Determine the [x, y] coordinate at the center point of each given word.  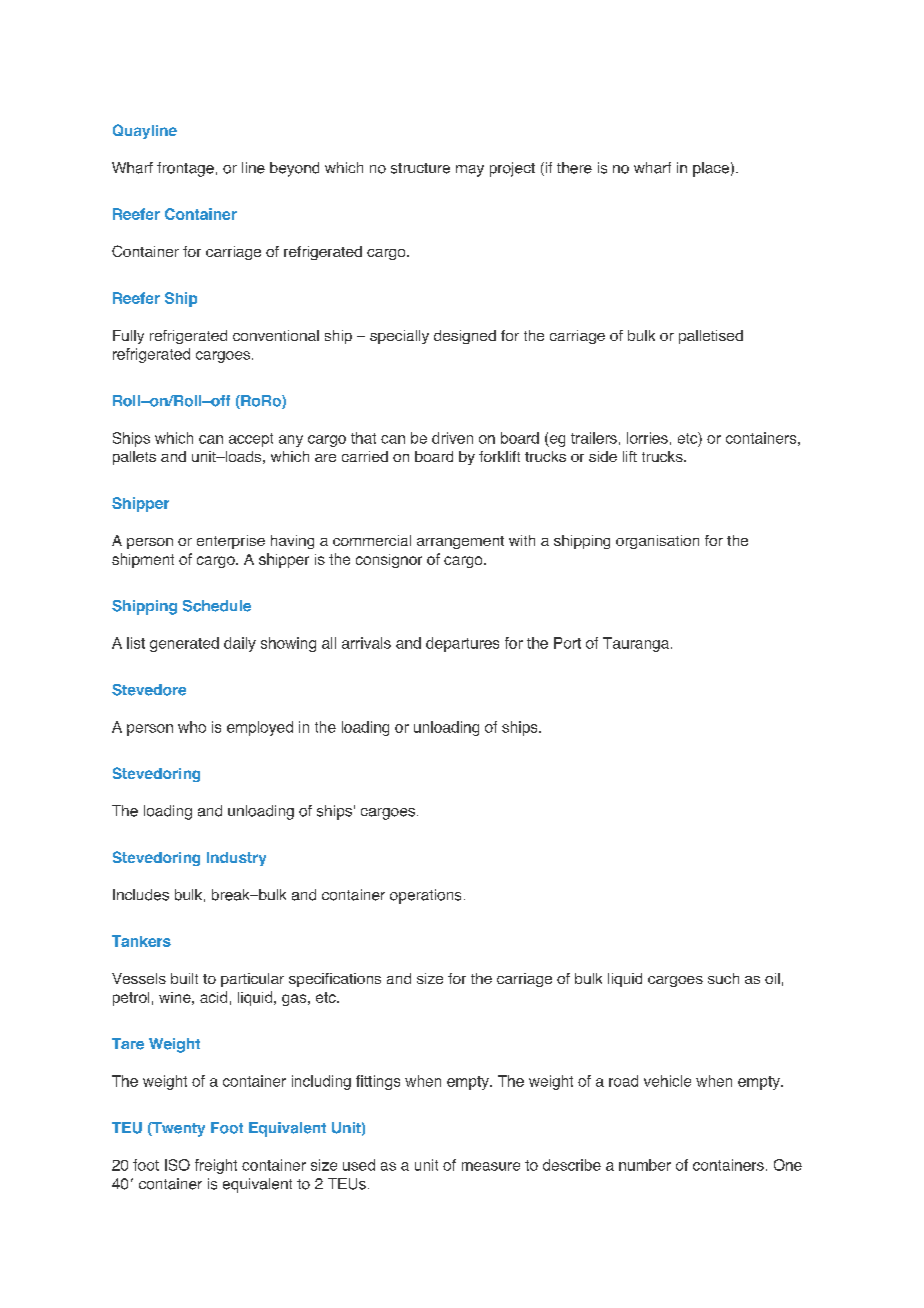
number [645, 1165]
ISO [177, 1165]
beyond [294, 169]
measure [491, 1166]
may [470, 171]
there [574, 168]
